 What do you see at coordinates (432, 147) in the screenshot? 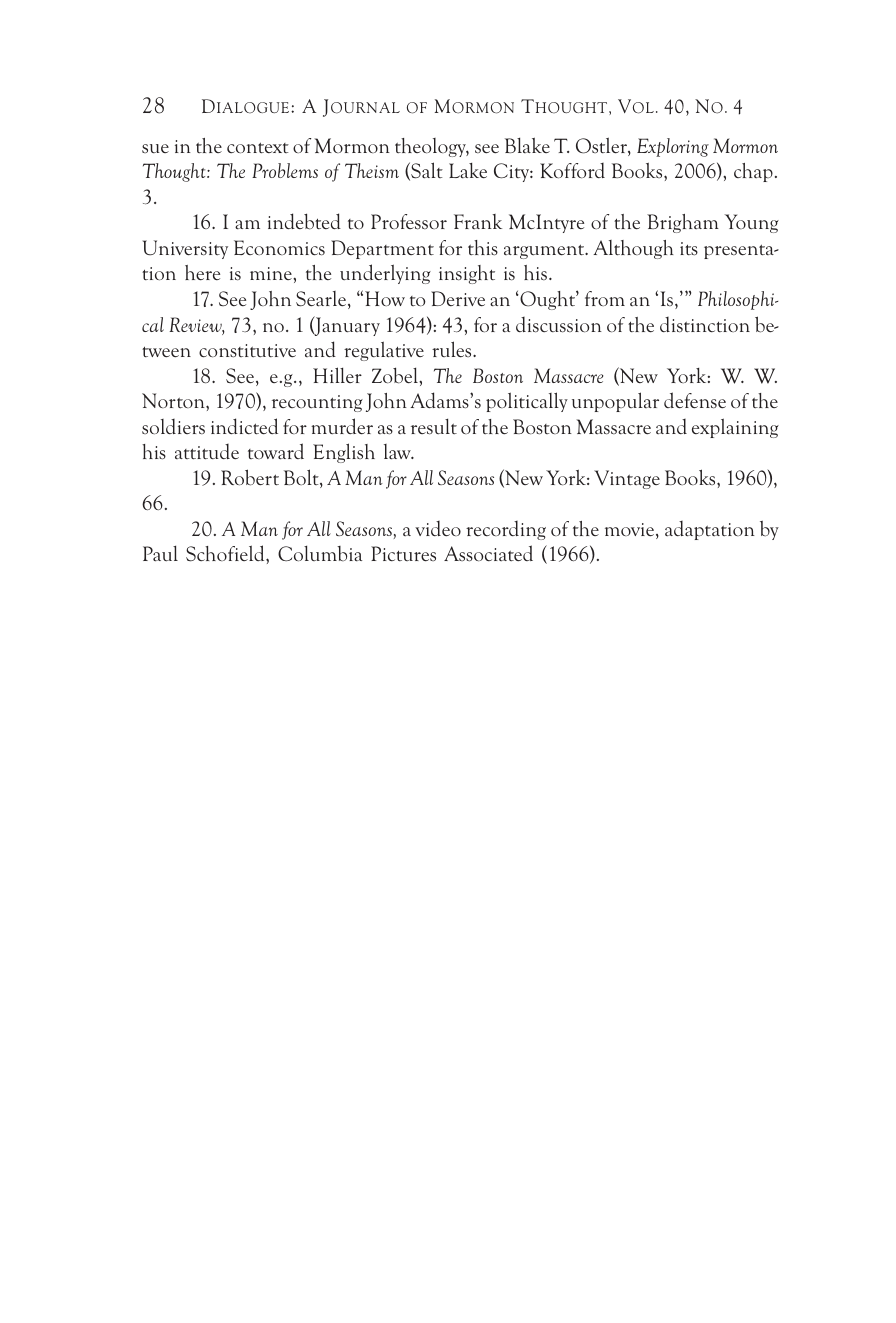
I see `theology` at bounding box center [432, 147].
